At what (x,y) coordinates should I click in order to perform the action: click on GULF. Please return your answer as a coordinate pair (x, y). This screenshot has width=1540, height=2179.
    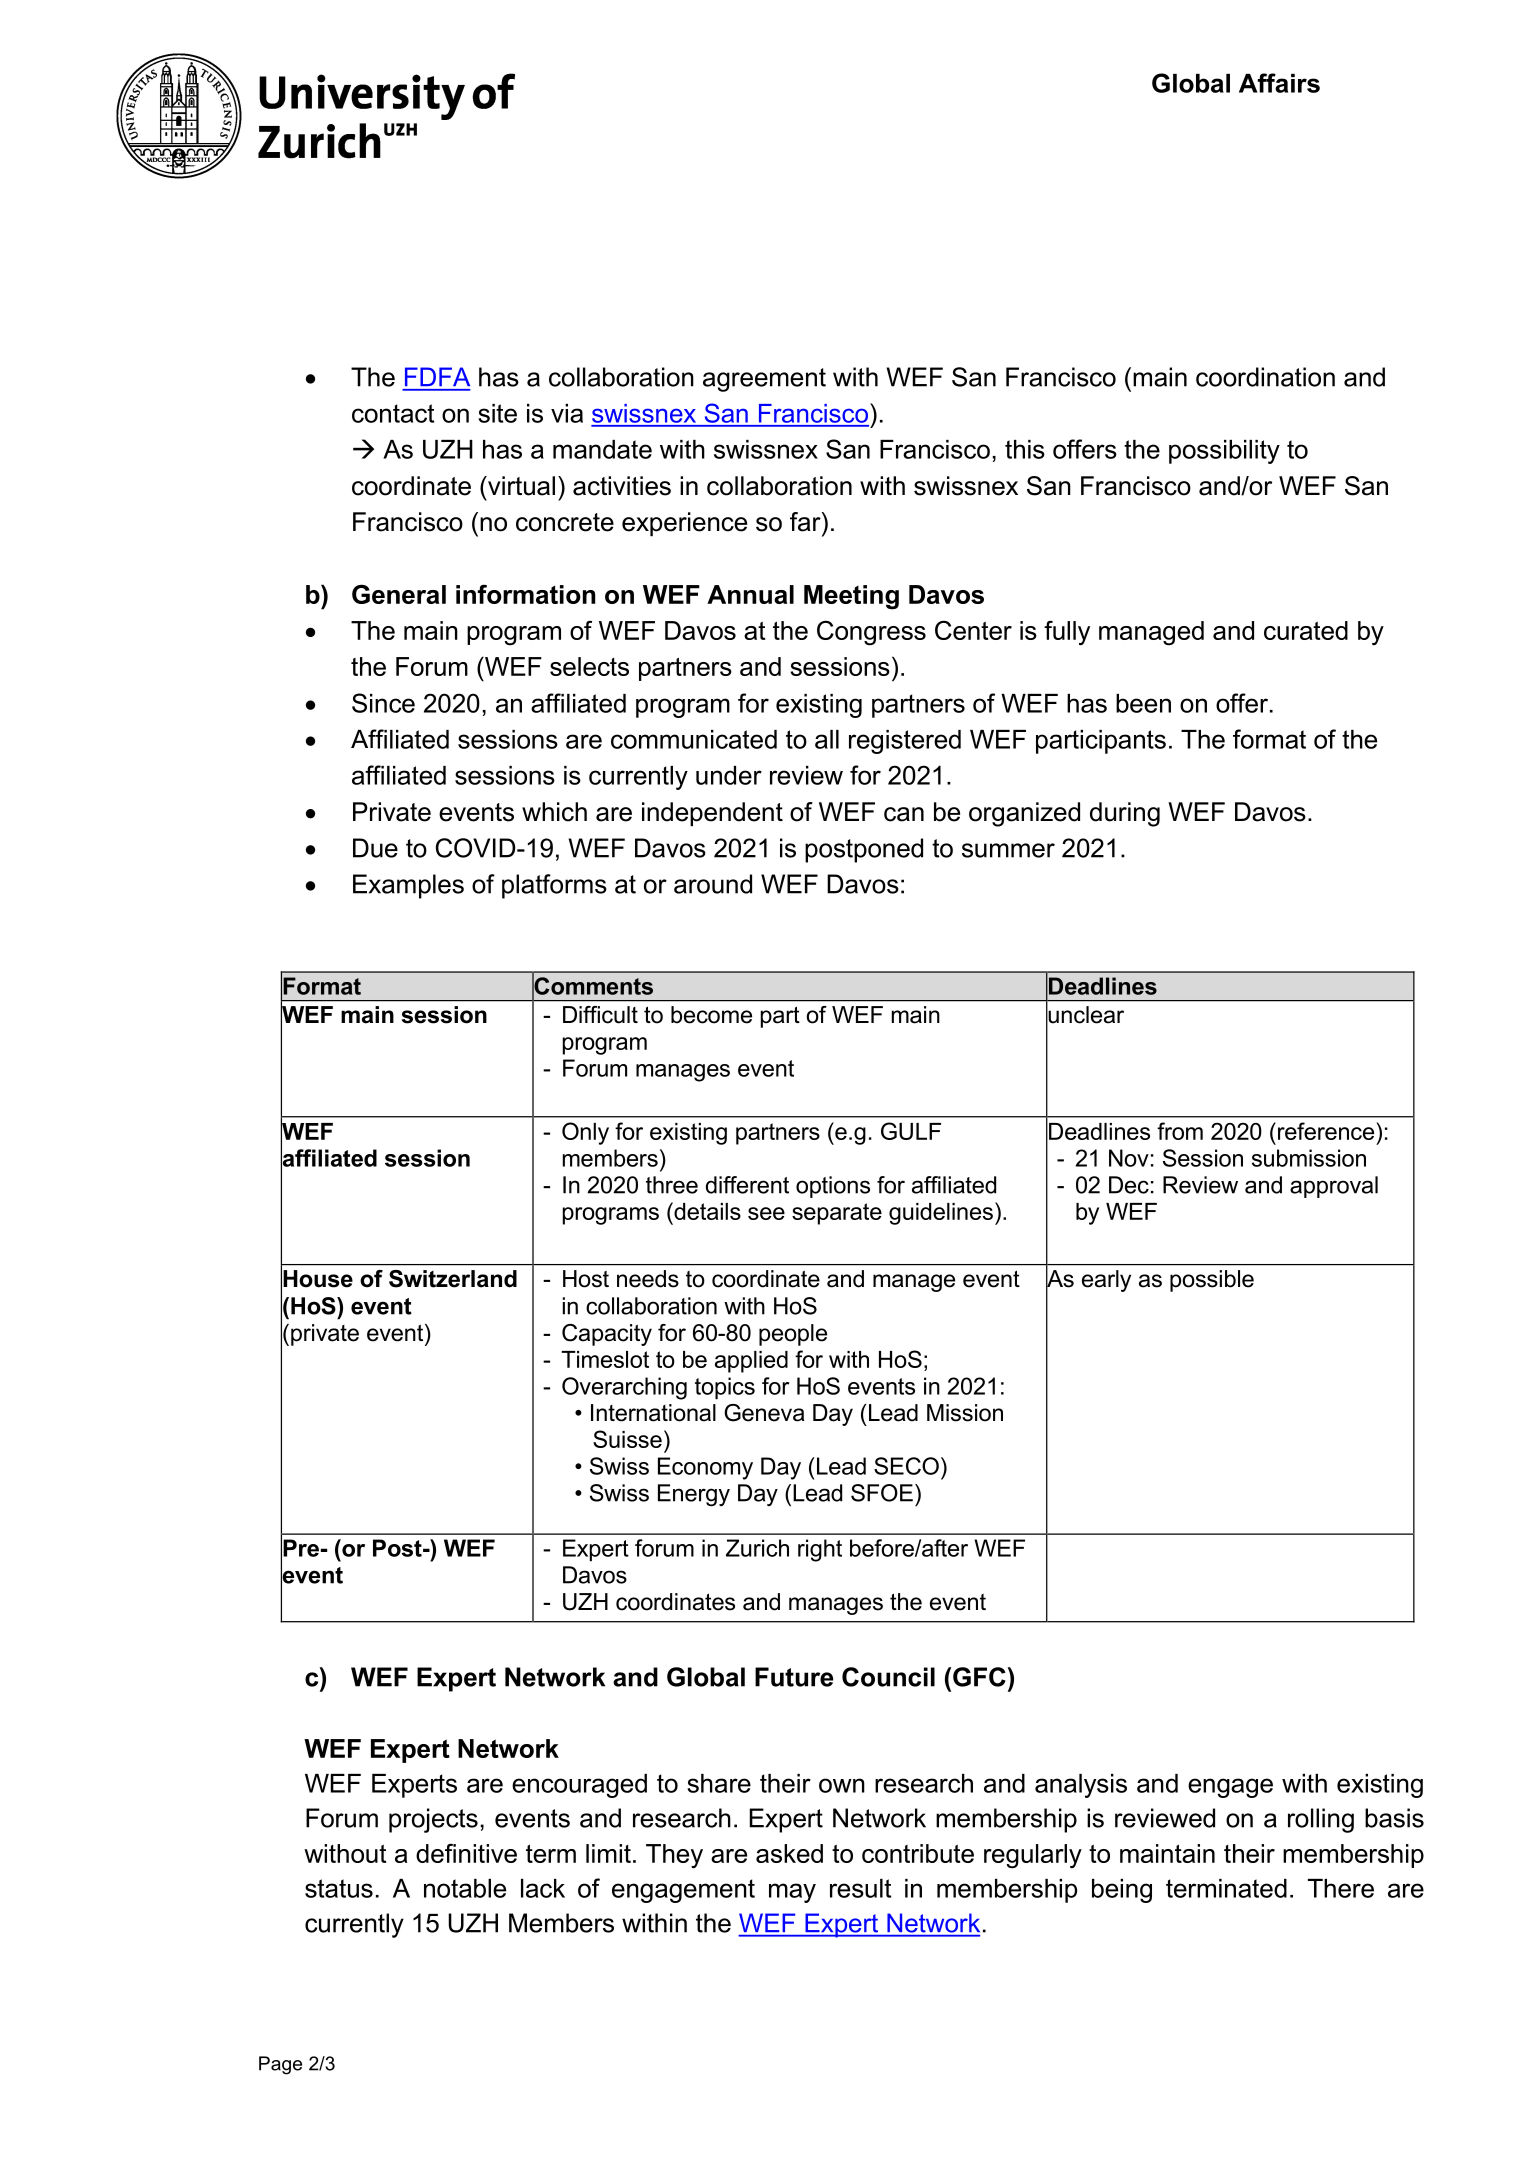
    Looking at the image, I should click on (911, 1131).
